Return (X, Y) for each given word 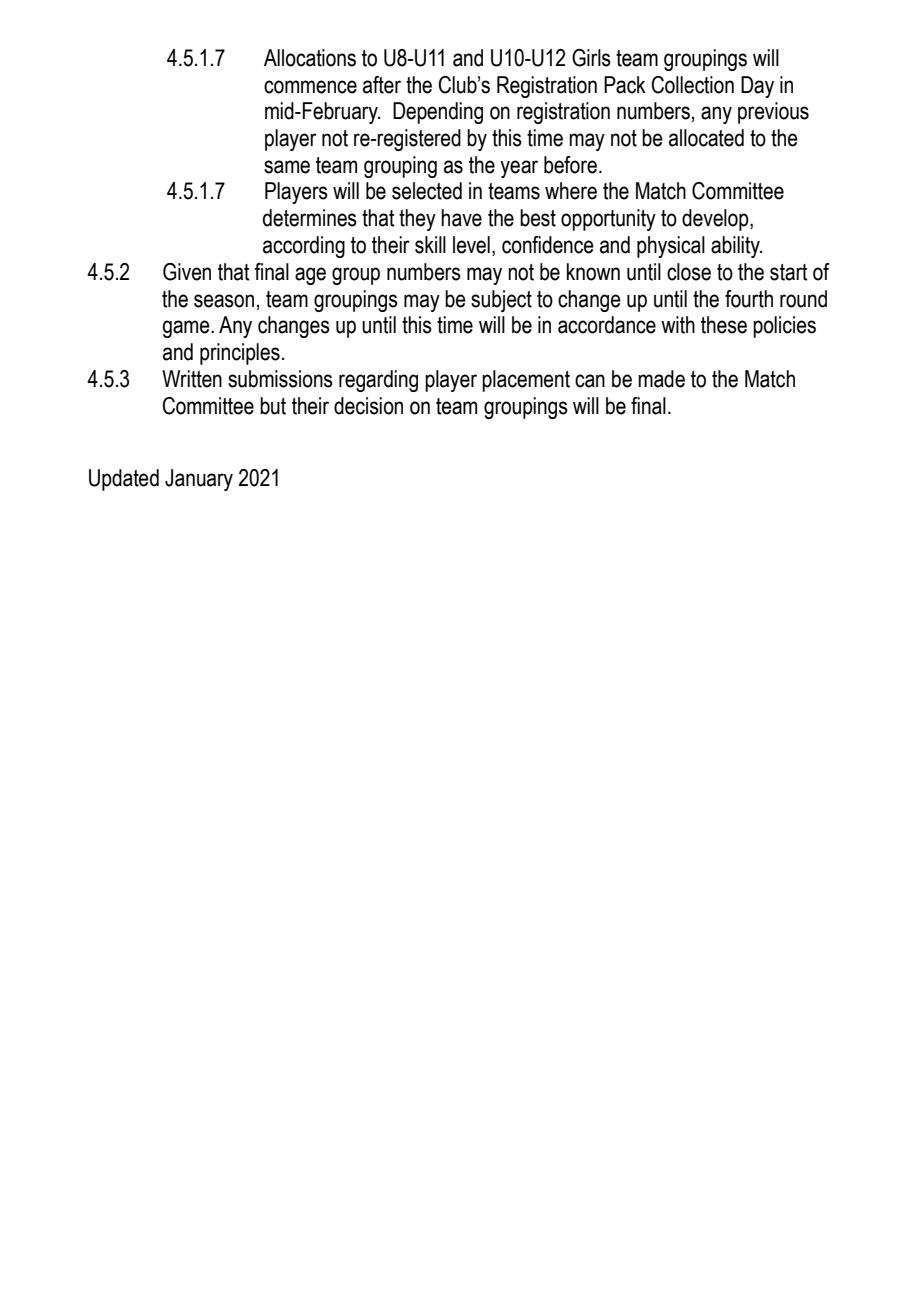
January (199, 480)
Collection (692, 85)
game (187, 329)
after (382, 85)
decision (368, 406)
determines (310, 218)
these (724, 325)
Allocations (310, 58)
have (461, 218)
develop (716, 220)
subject (501, 301)
